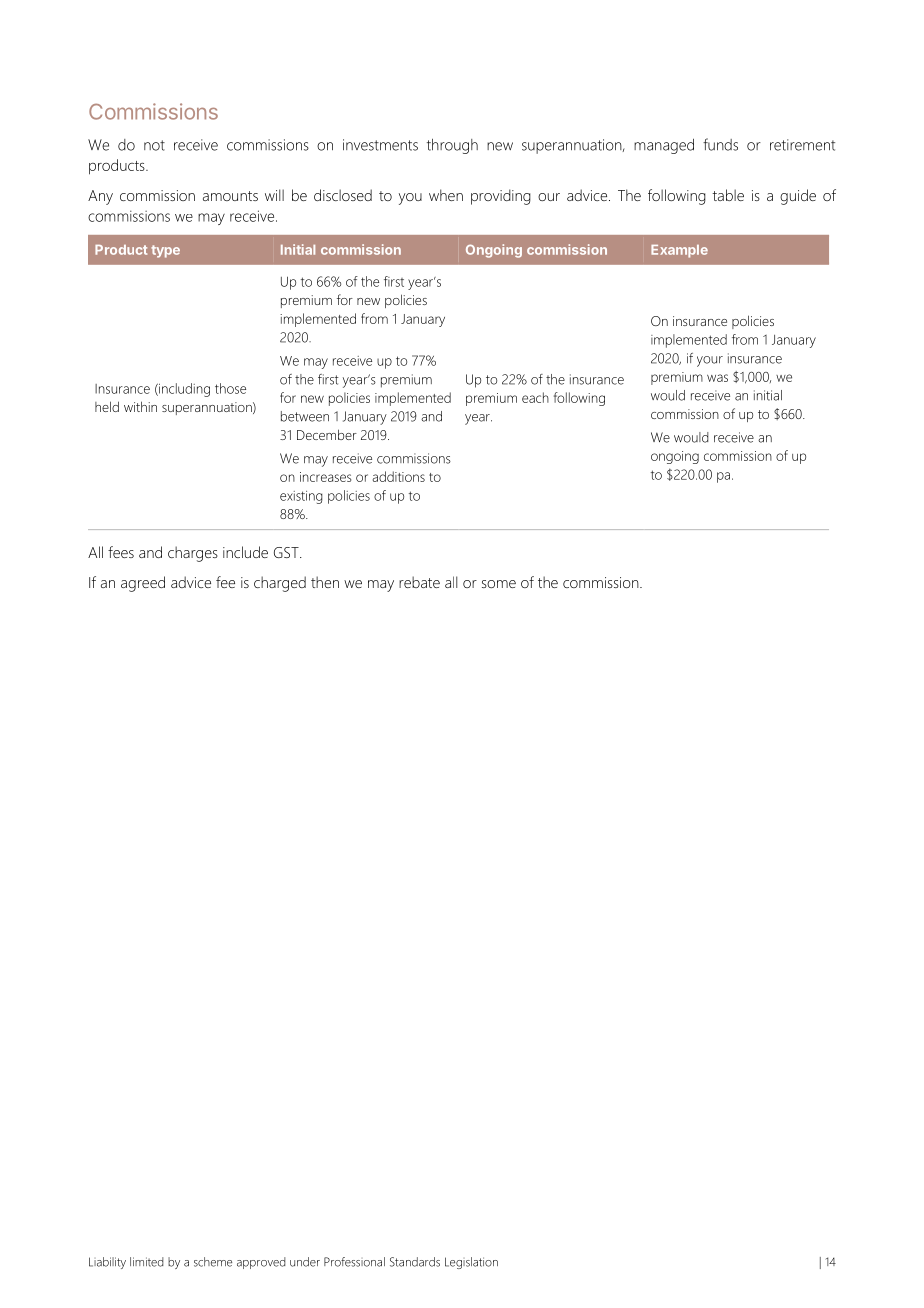 The width and height of the document is (924, 1308). What do you see at coordinates (446, 195) in the document?
I see `when` at bounding box center [446, 195].
